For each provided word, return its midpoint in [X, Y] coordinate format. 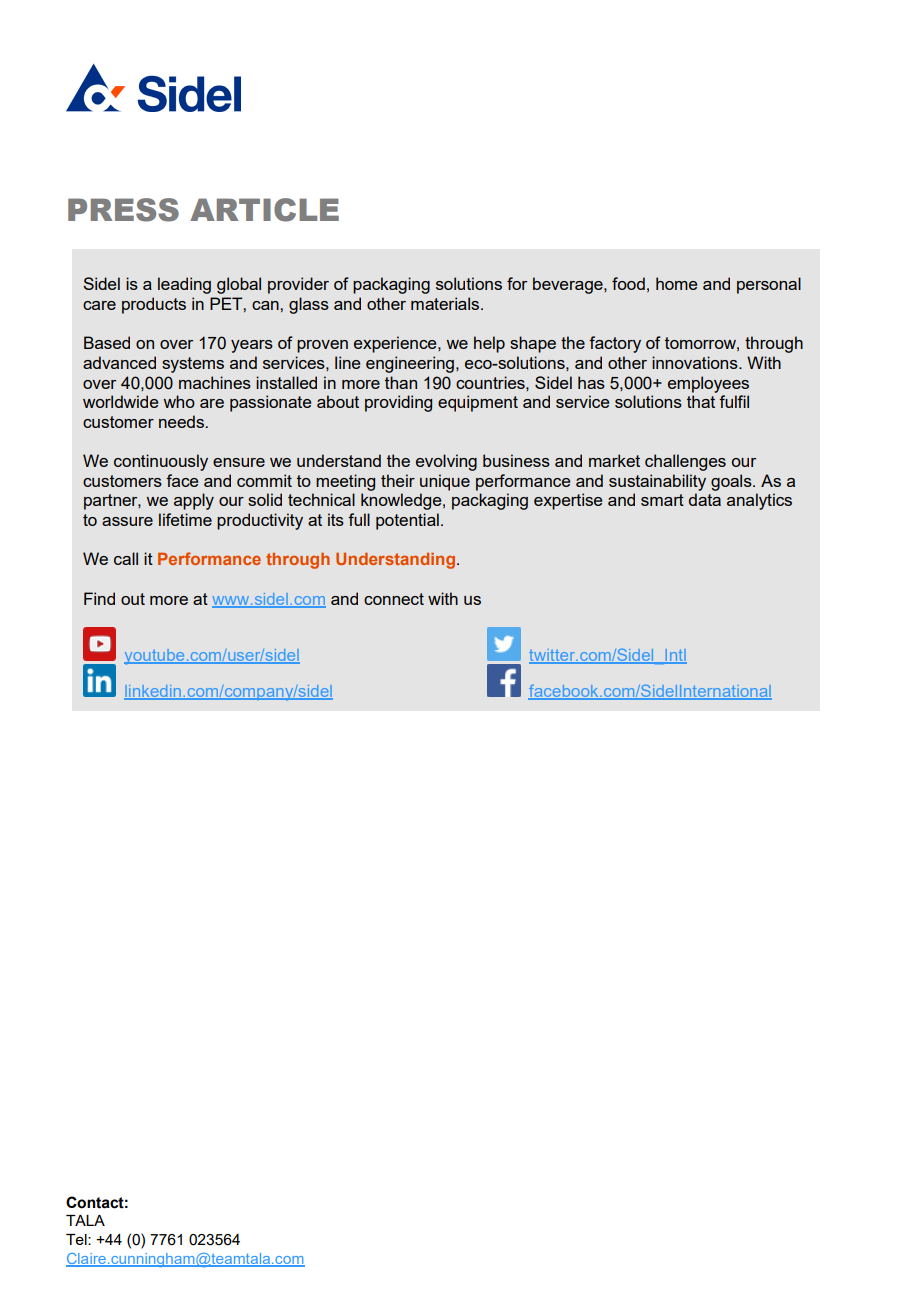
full [359, 519]
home [676, 283]
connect [394, 599]
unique [445, 482]
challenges [685, 462]
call [126, 558]
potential [407, 521]
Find [99, 598]
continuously [161, 462]
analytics [759, 501]
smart [662, 500]
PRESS [123, 210]
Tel [77, 1239]
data [705, 499]
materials [446, 303]
